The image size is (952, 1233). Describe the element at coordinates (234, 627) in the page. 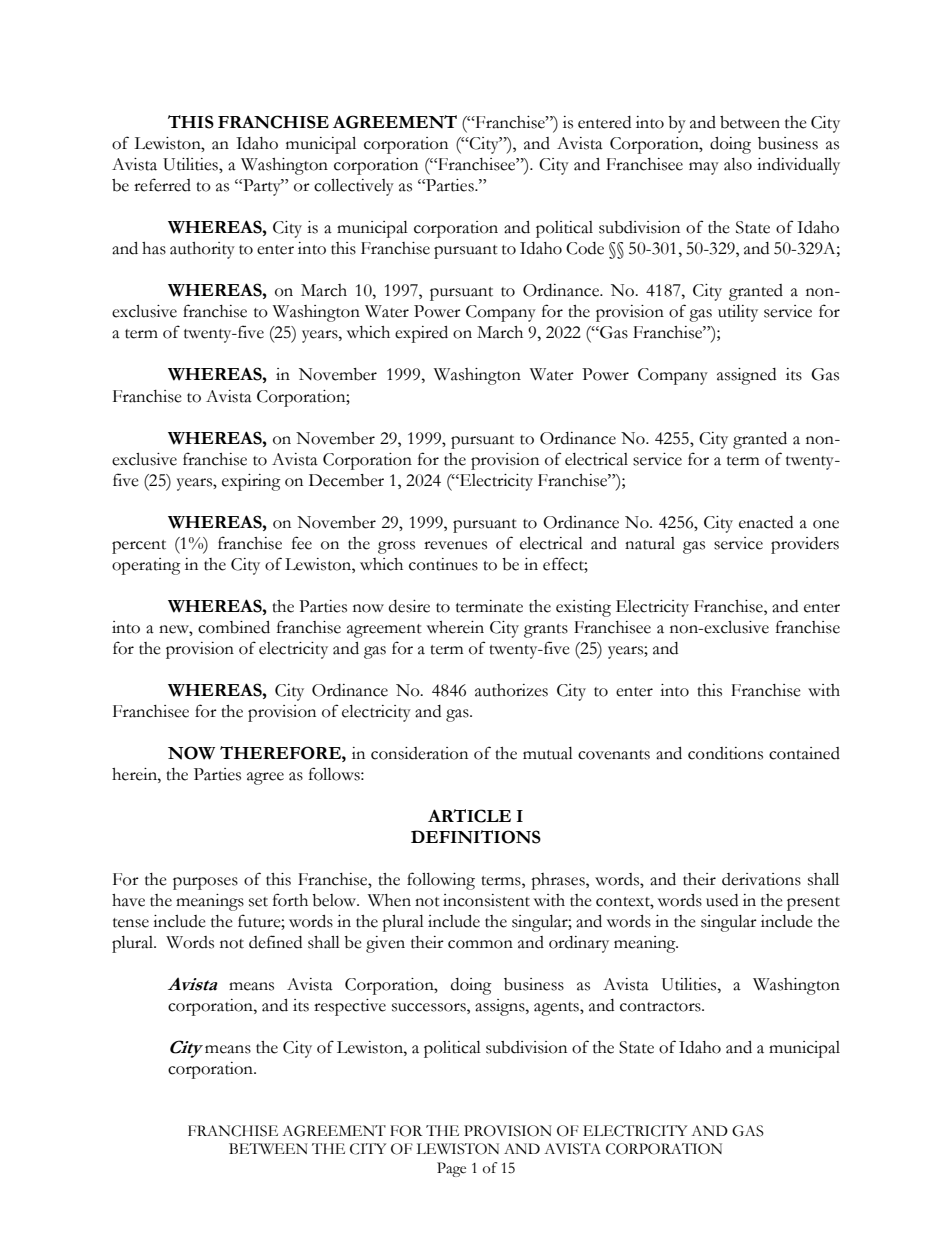

I see `combined` at that location.
